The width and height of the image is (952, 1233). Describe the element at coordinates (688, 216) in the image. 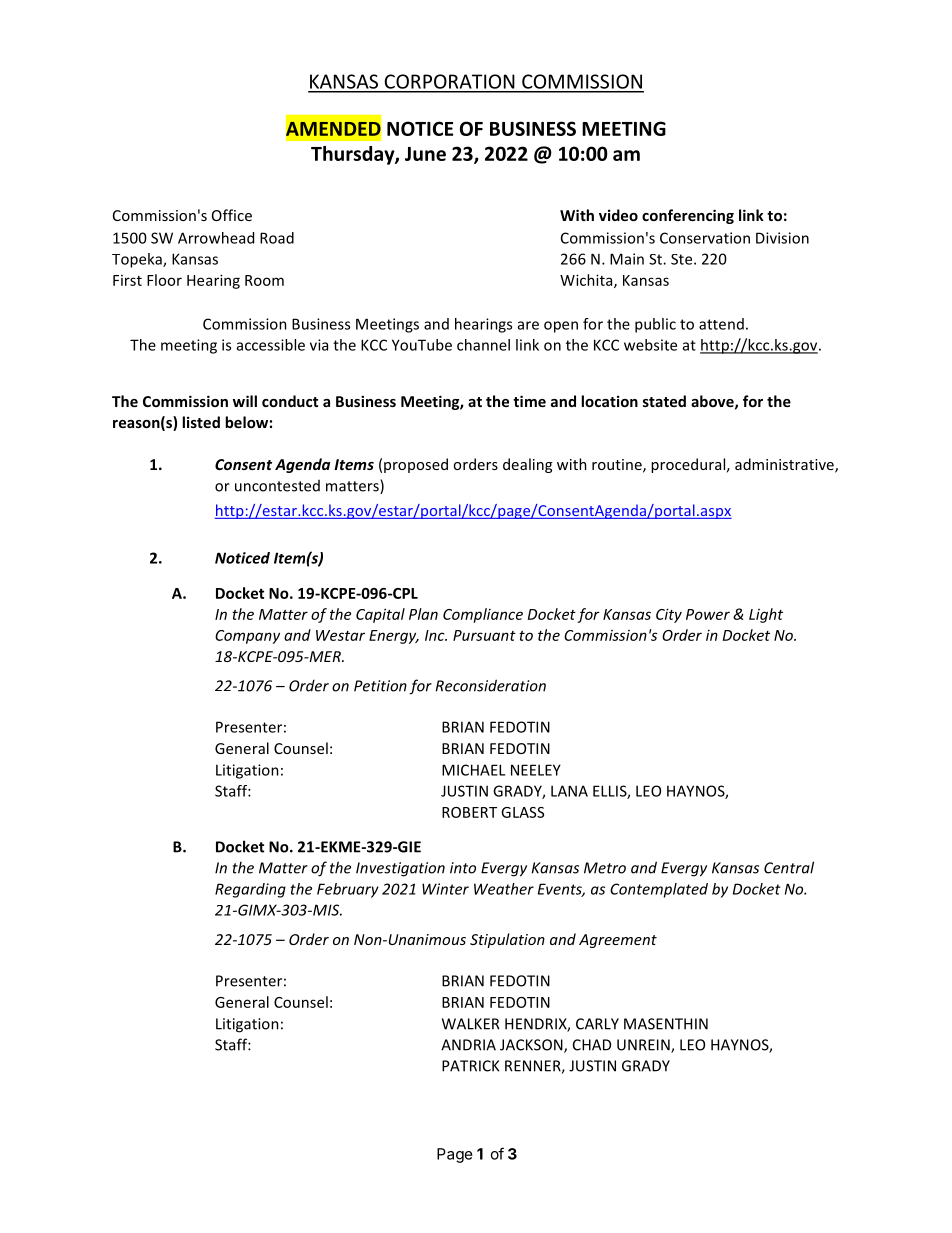

I see `conferencing` at that location.
